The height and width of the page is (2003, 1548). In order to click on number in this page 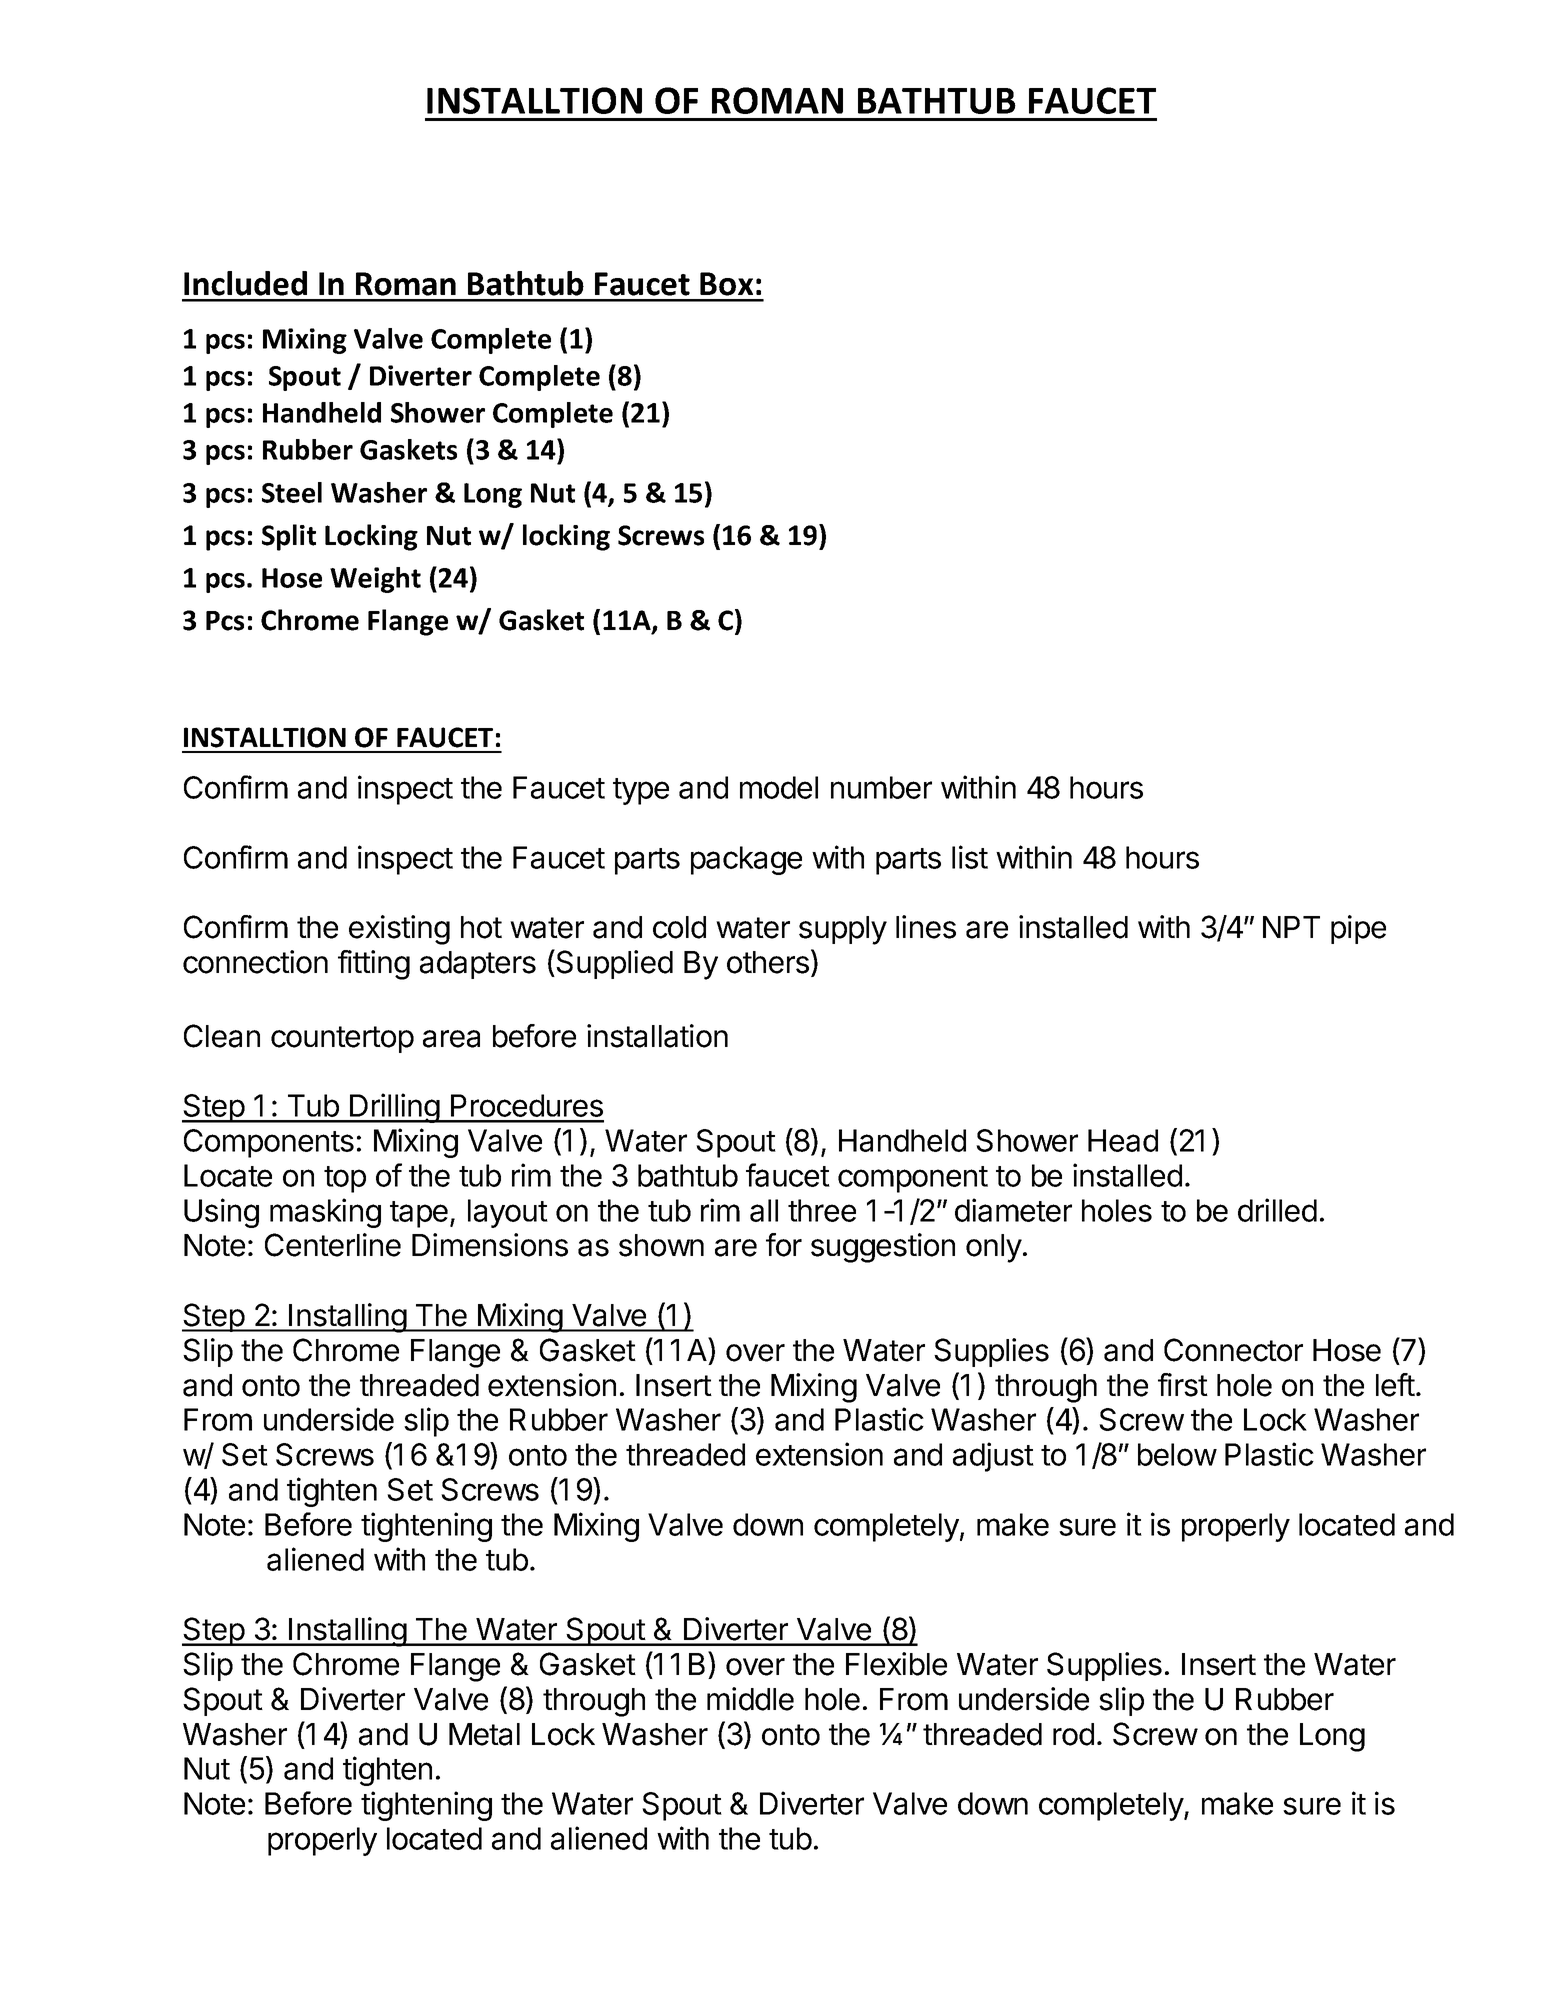, I will do `click(881, 787)`.
